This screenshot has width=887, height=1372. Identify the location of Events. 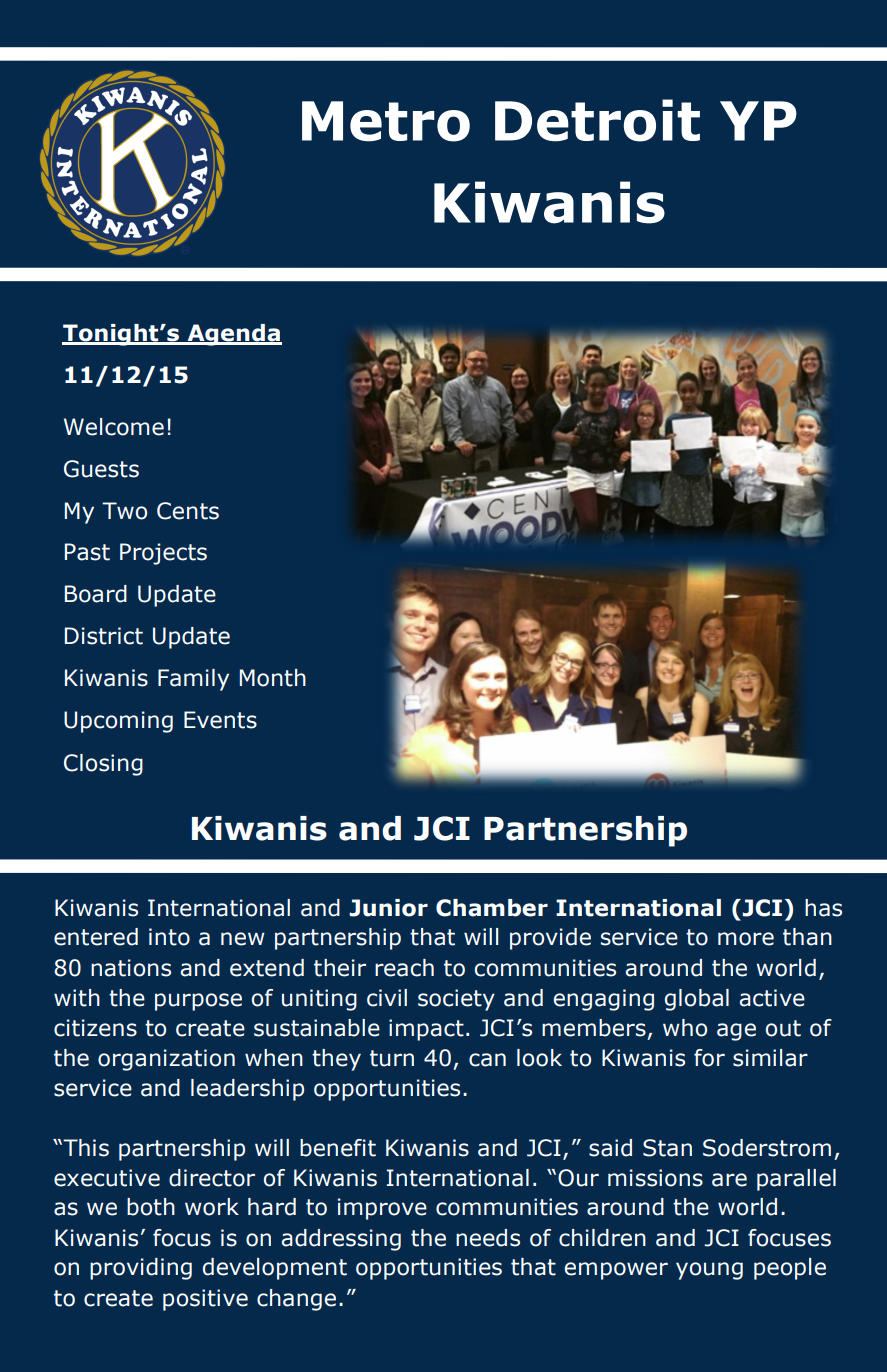
(220, 720).
